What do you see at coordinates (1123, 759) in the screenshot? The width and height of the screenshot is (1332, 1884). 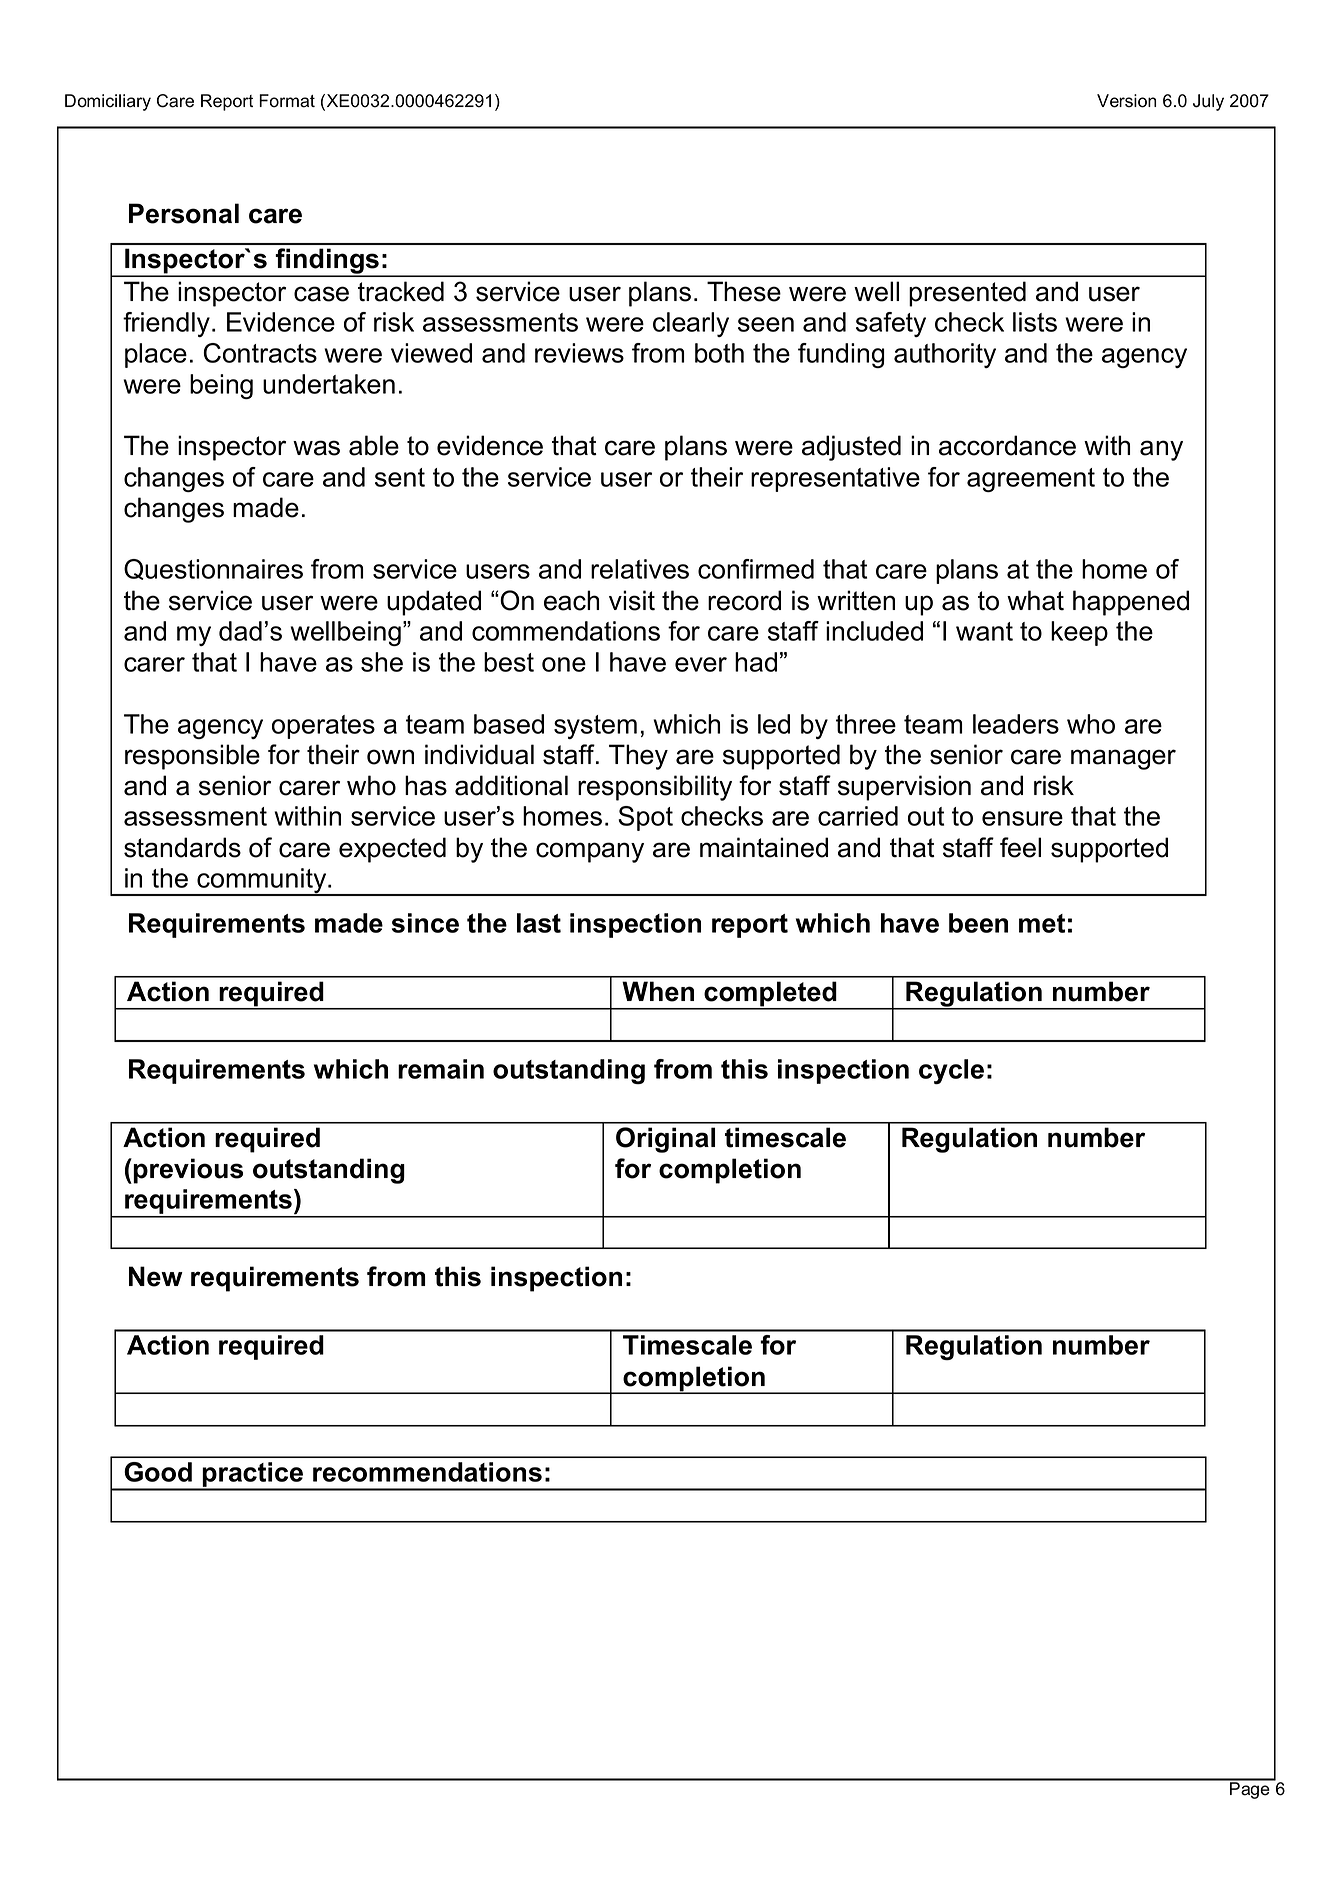 I see `manager` at bounding box center [1123, 759].
